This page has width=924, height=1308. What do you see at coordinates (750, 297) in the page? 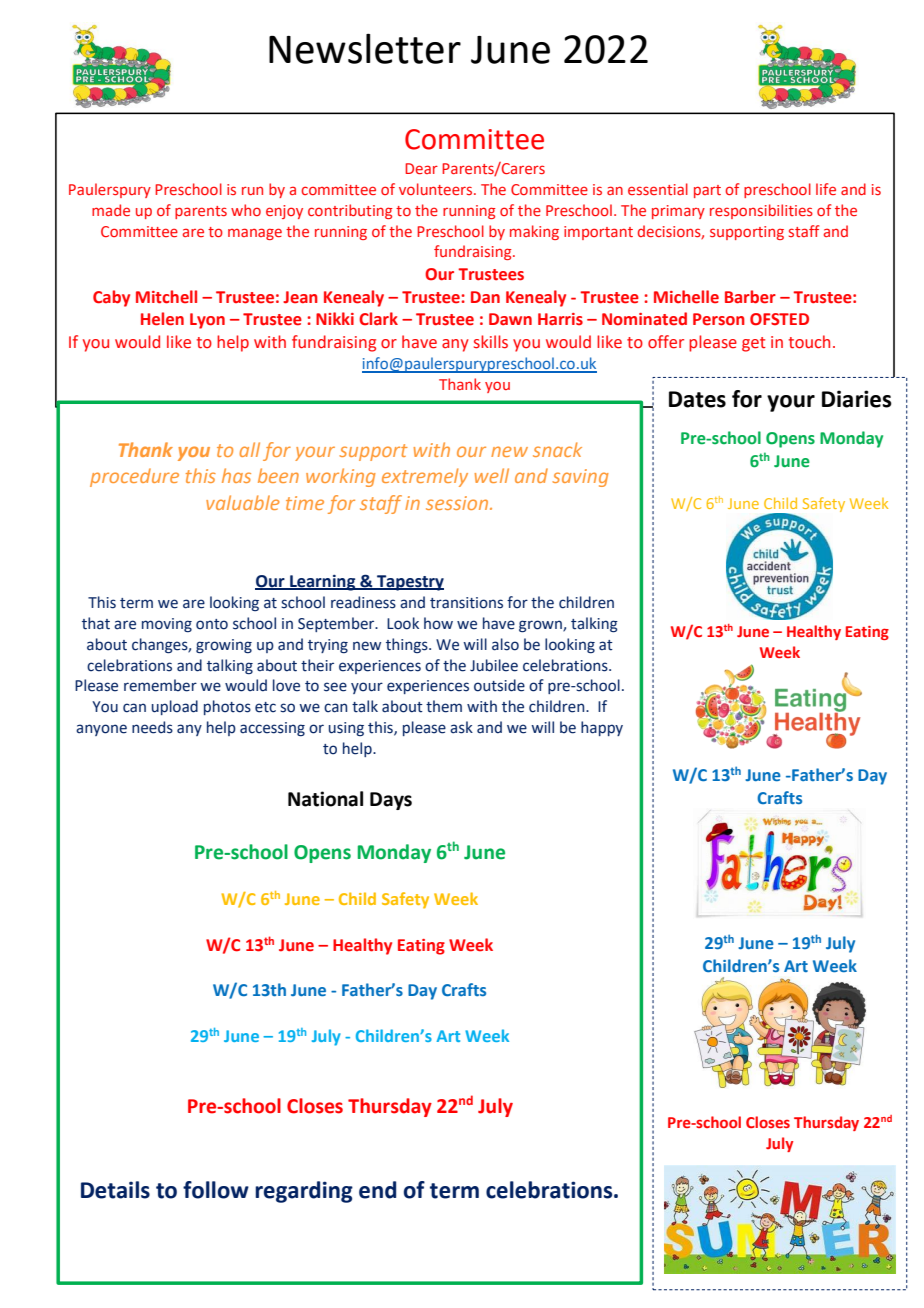
I see `Barber` at bounding box center [750, 297].
